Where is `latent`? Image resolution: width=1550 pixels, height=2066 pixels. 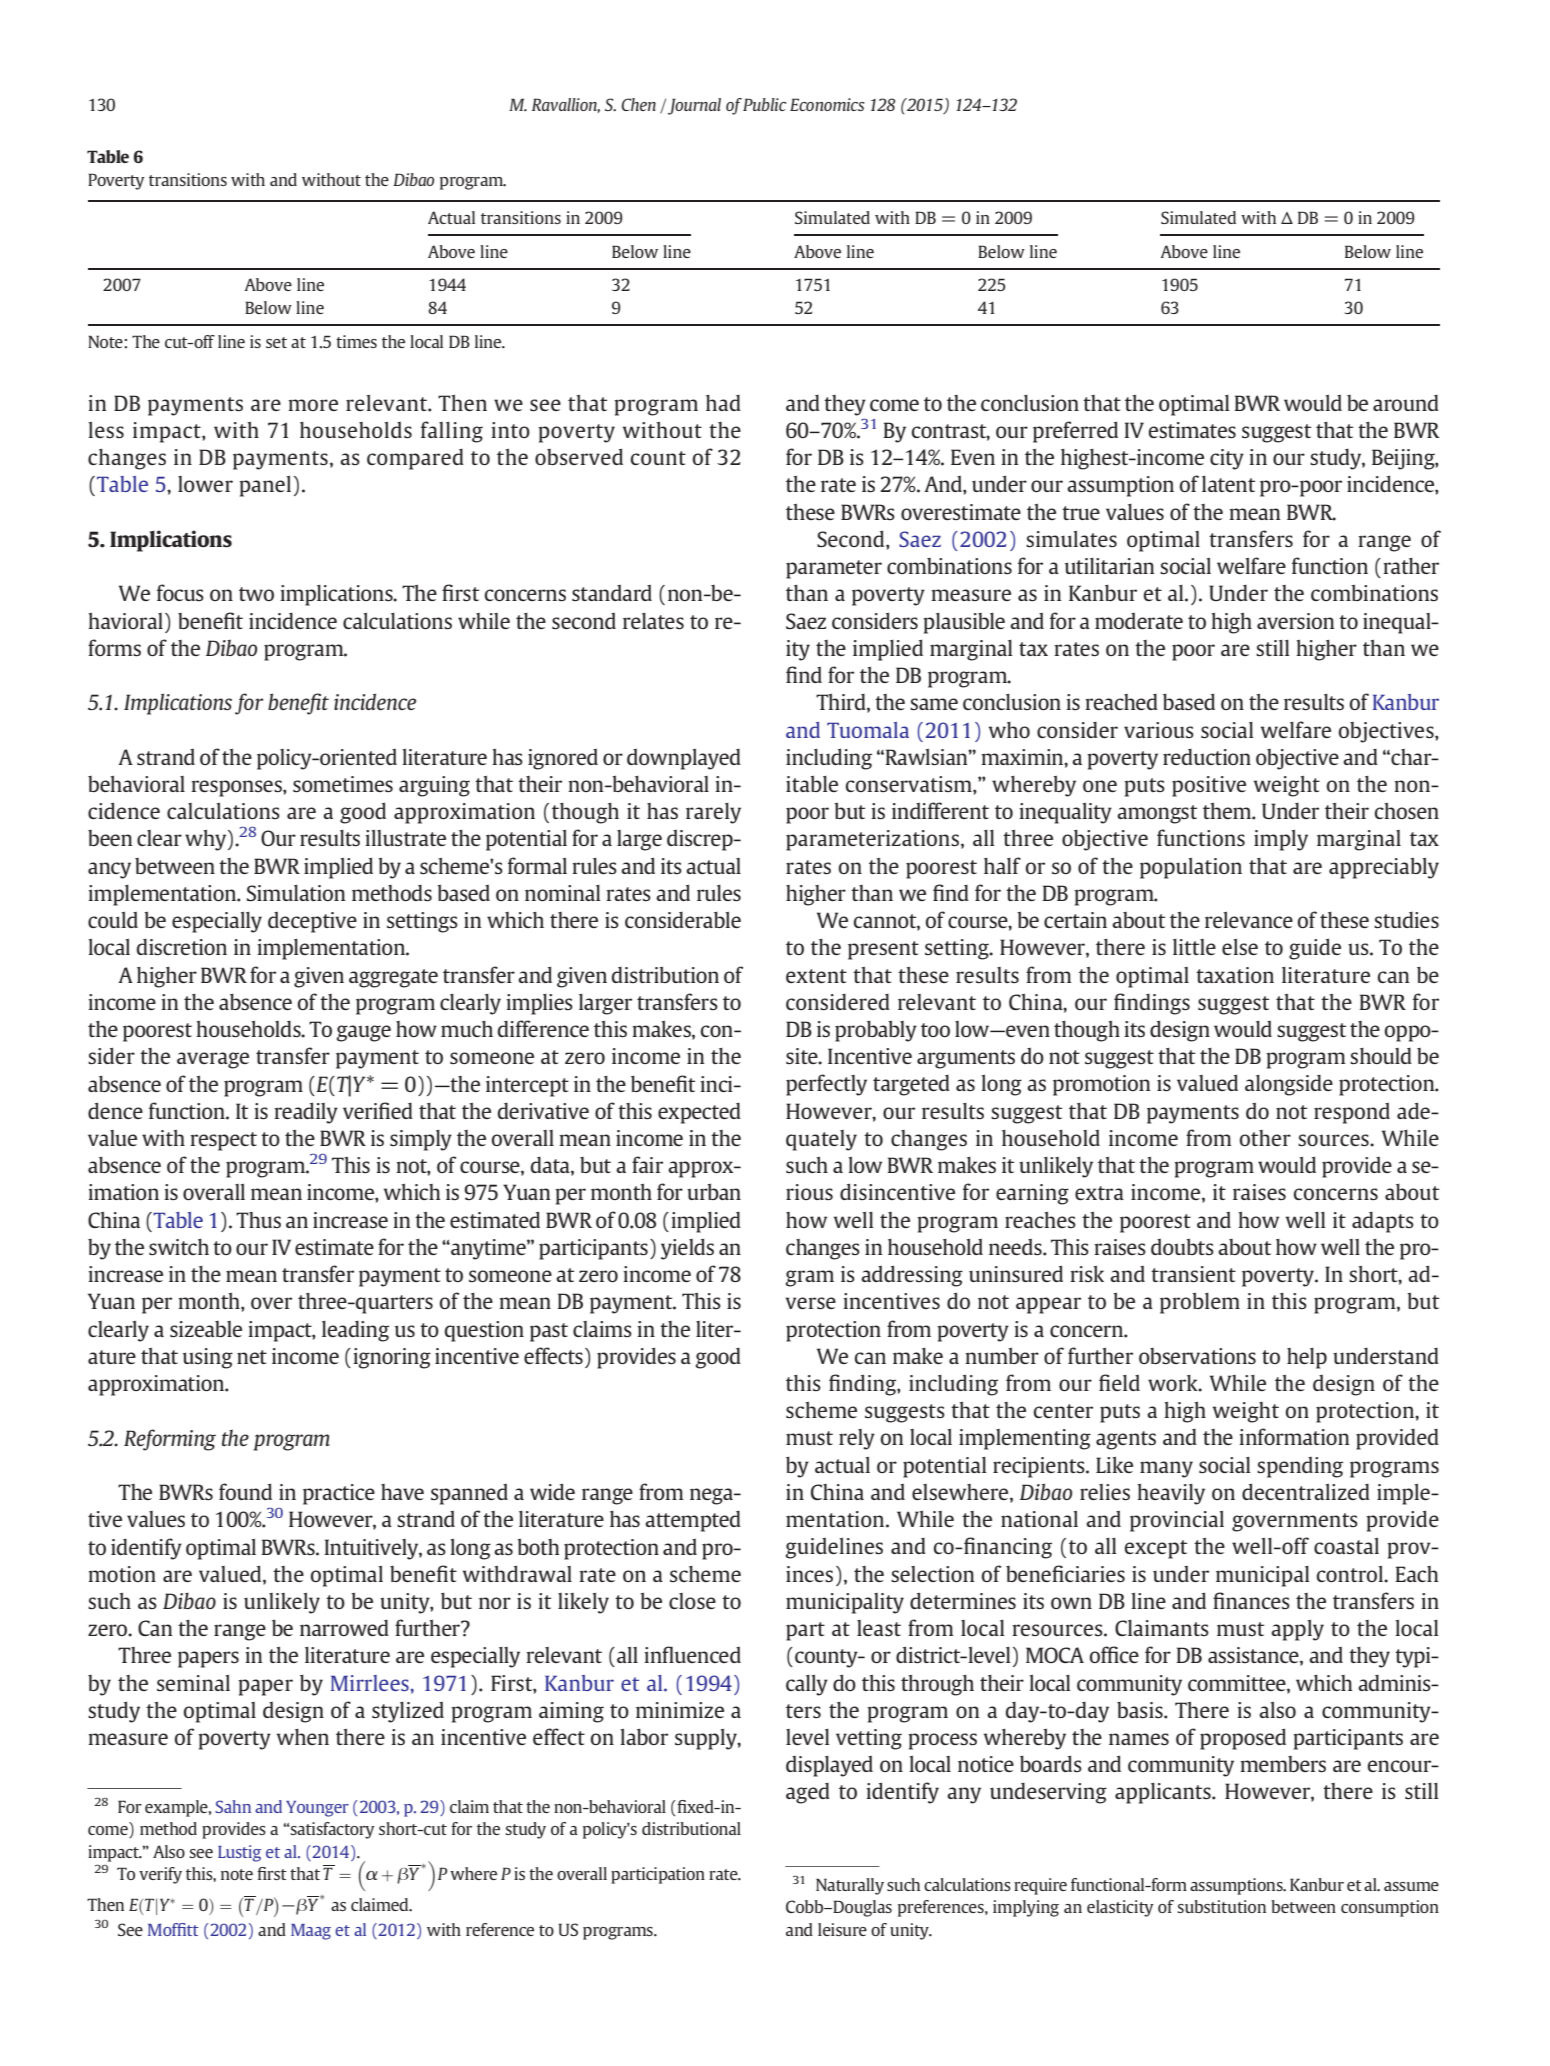
latent is located at coordinates (1228, 484).
